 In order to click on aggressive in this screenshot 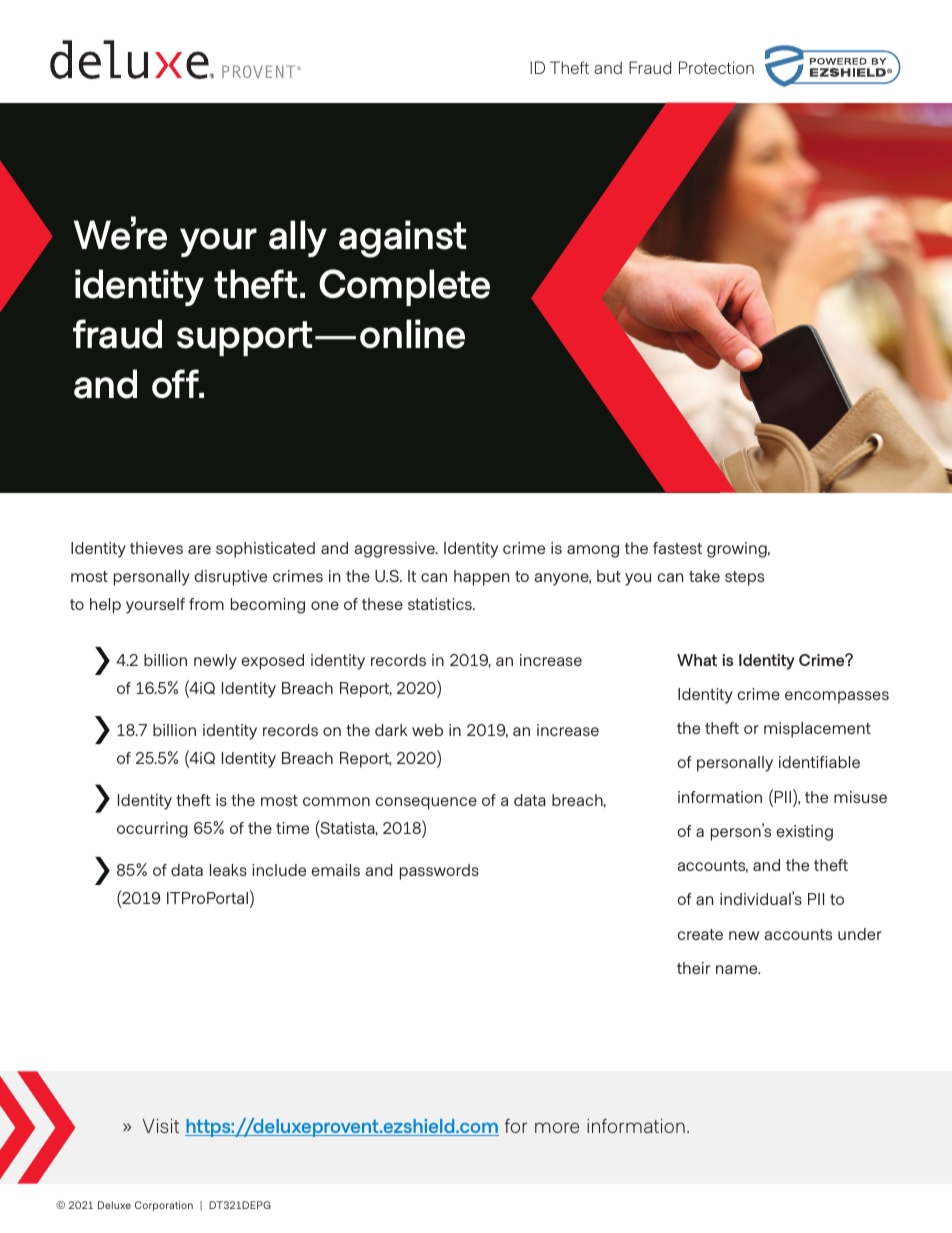, I will do `click(395, 550)`.
